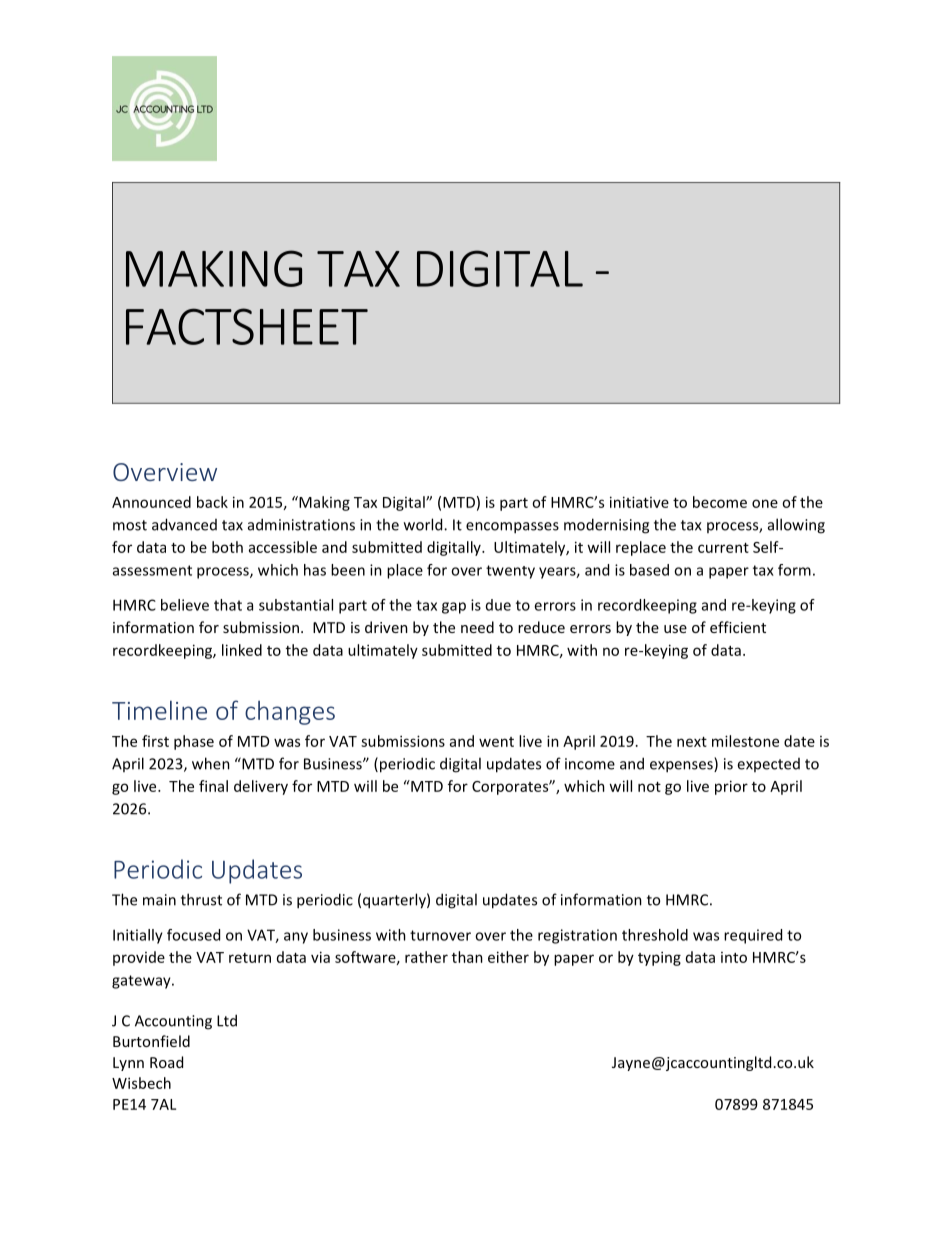  What do you see at coordinates (467, 957) in the screenshot?
I see `than` at bounding box center [467, 957].
